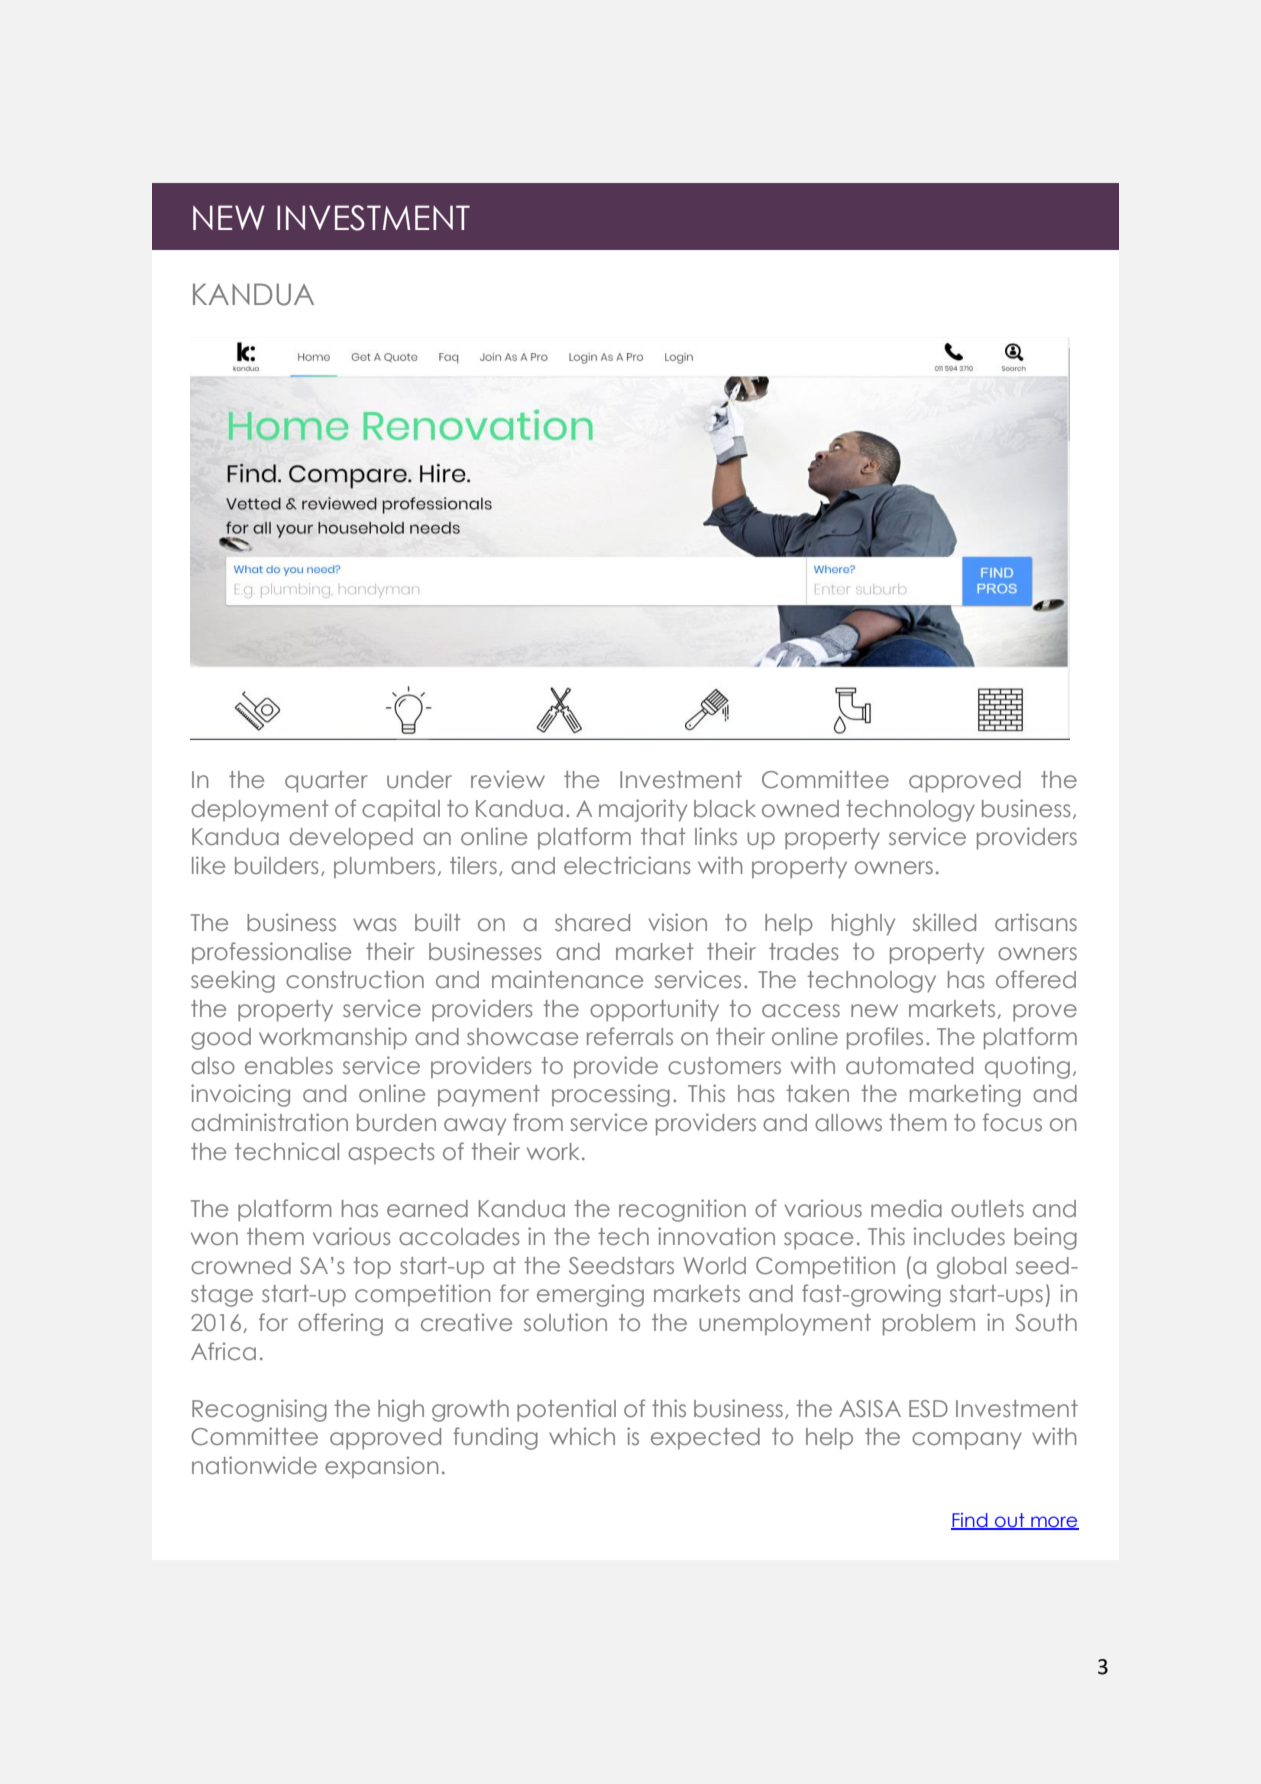 This page has width=1261, height=1784. I want to click on maintenance, so click(567, 979).
